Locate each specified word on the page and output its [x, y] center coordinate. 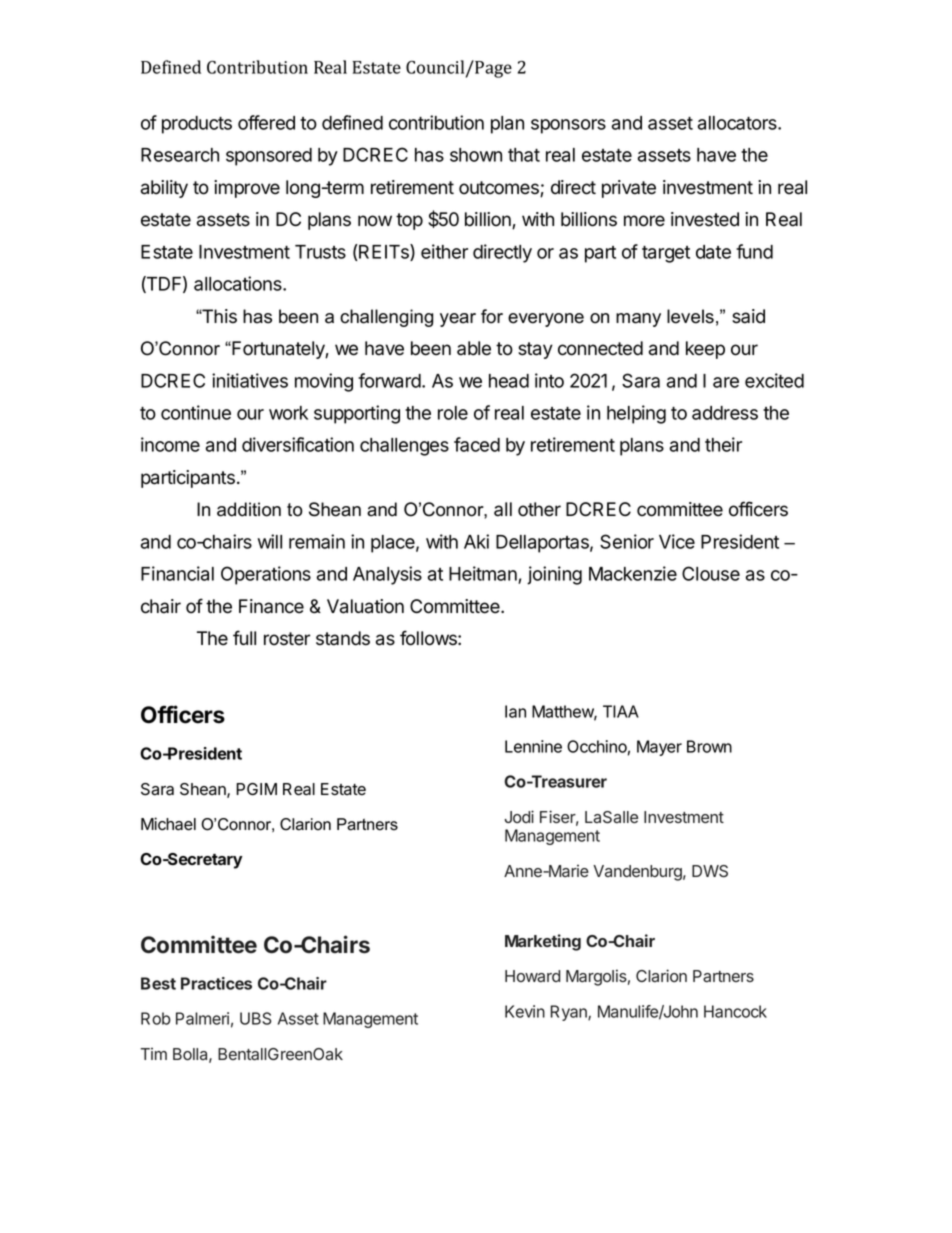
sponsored [269, 157]
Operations [266, 575]
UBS [256, 1018]
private [629, 189]
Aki [476, 541]
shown [476, 155]
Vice [677, 541]
